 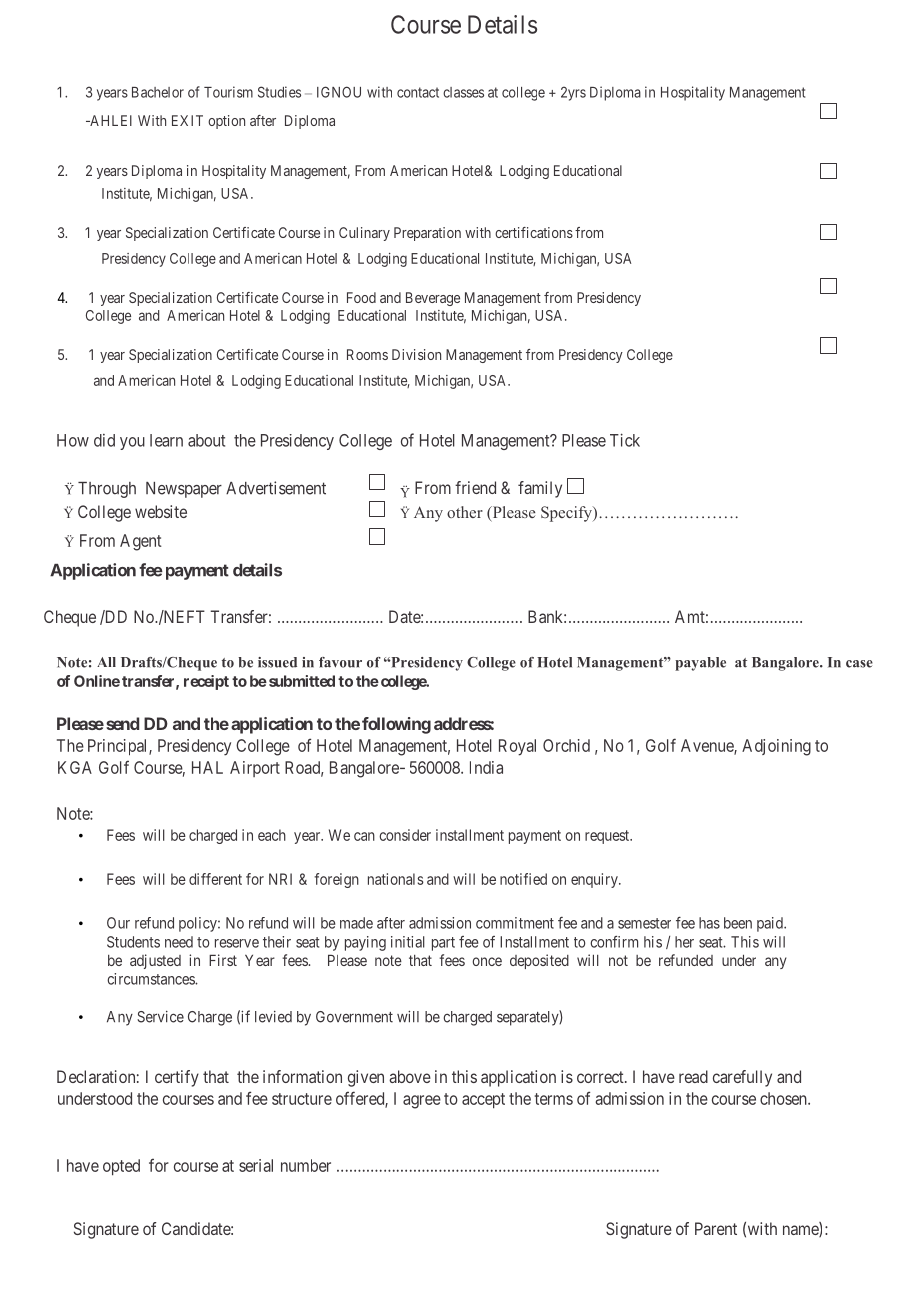 What do you see at coordinates (141, 542) in the screenshot?
I see `Agent` at bounding box center [141, 542].
